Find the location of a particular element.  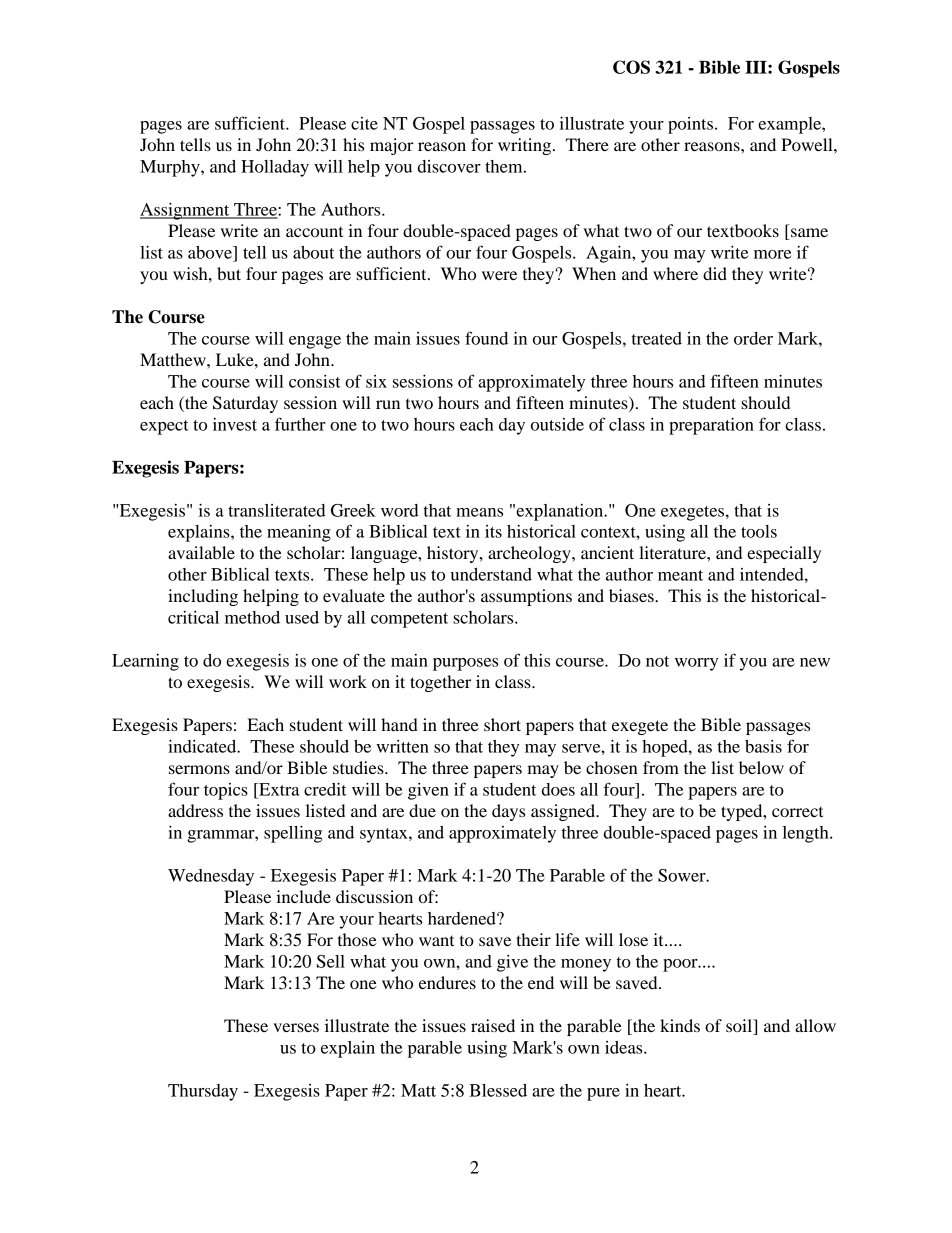

Thursday is located at coordinates (203, 1092).
